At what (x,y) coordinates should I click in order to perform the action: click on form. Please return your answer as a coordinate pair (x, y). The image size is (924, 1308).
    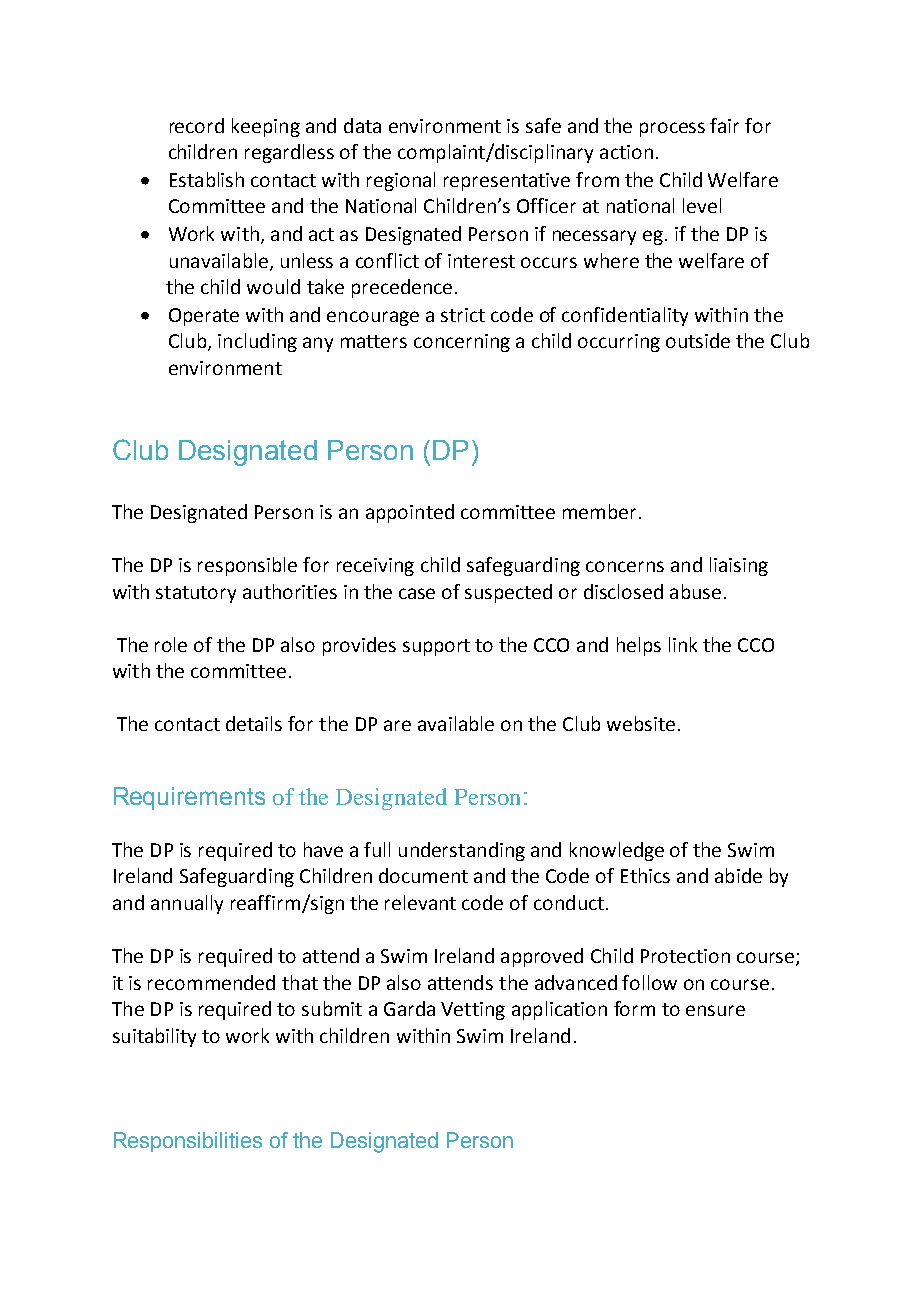
    Looking at the image, I should click on (634, 1008).
